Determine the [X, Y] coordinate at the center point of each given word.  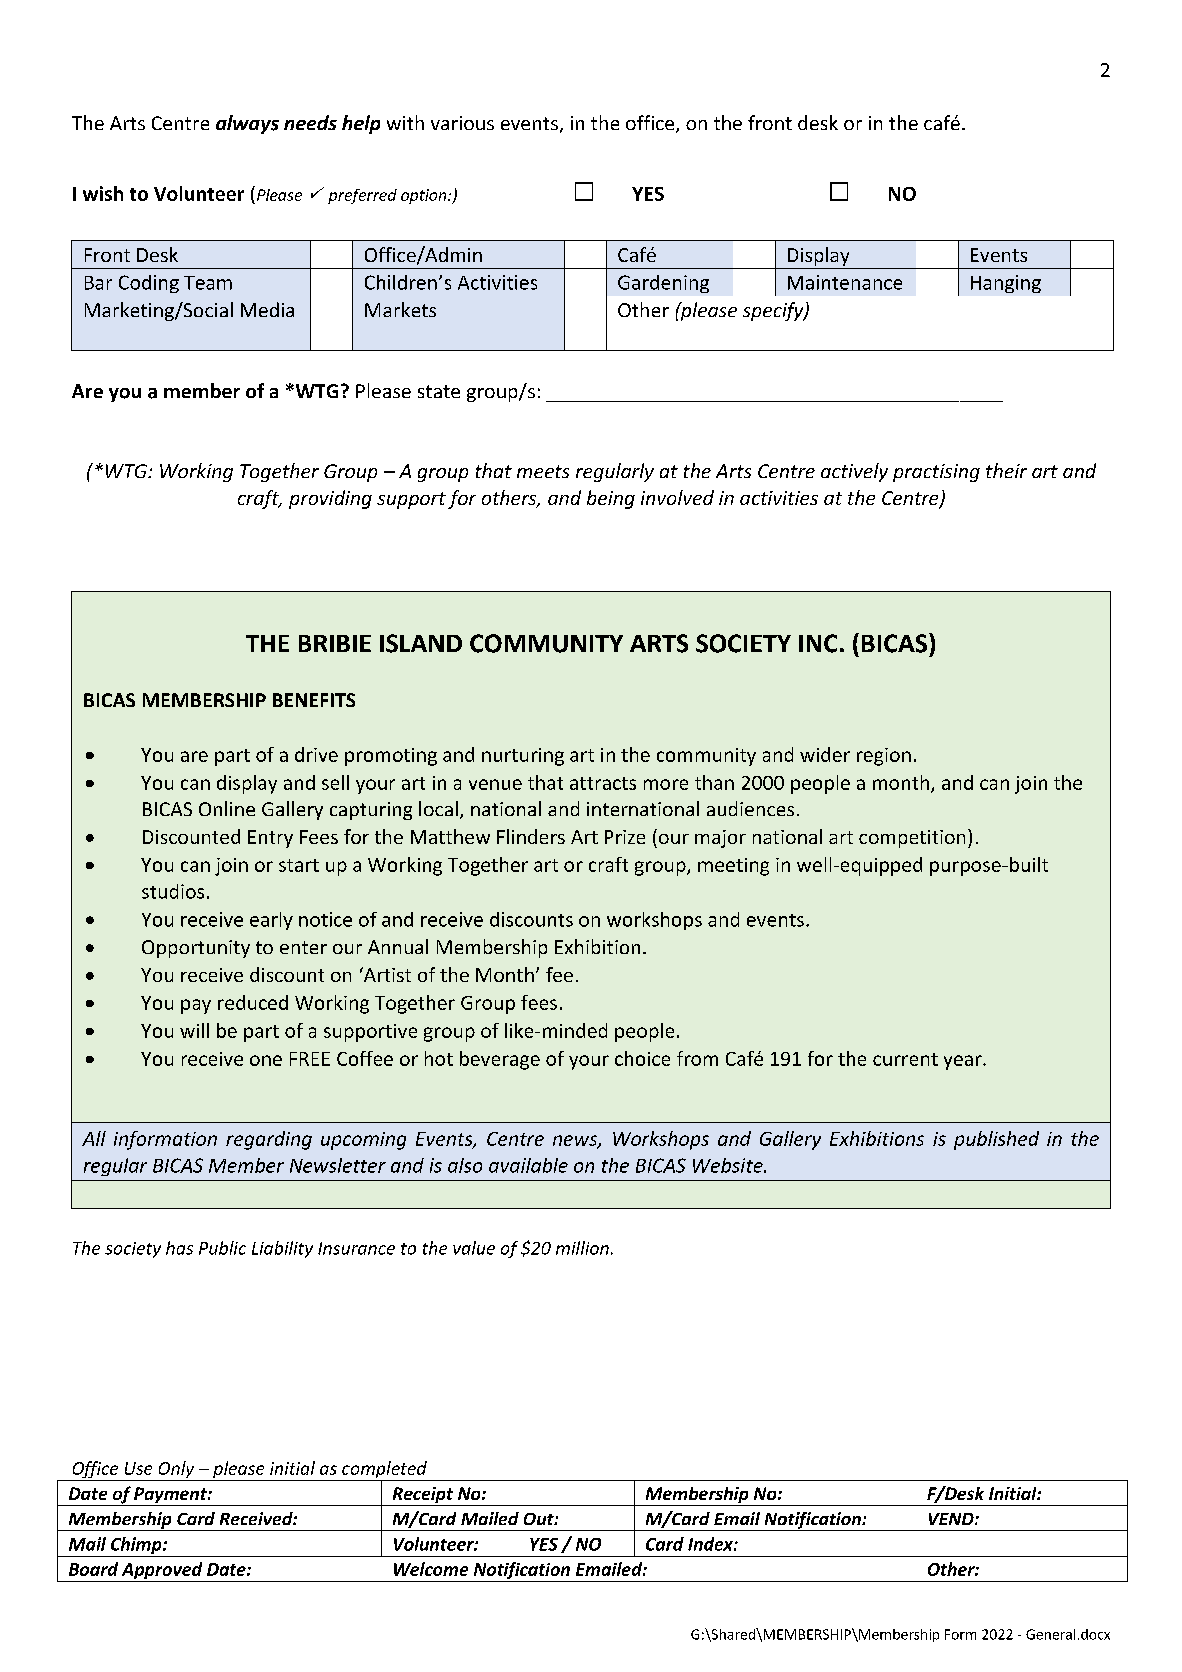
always [247, 124]
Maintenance [845, 282]
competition [912, 839]
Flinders [531, 836]
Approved [162, 1572]
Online [227, 808]
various [462, 123]
